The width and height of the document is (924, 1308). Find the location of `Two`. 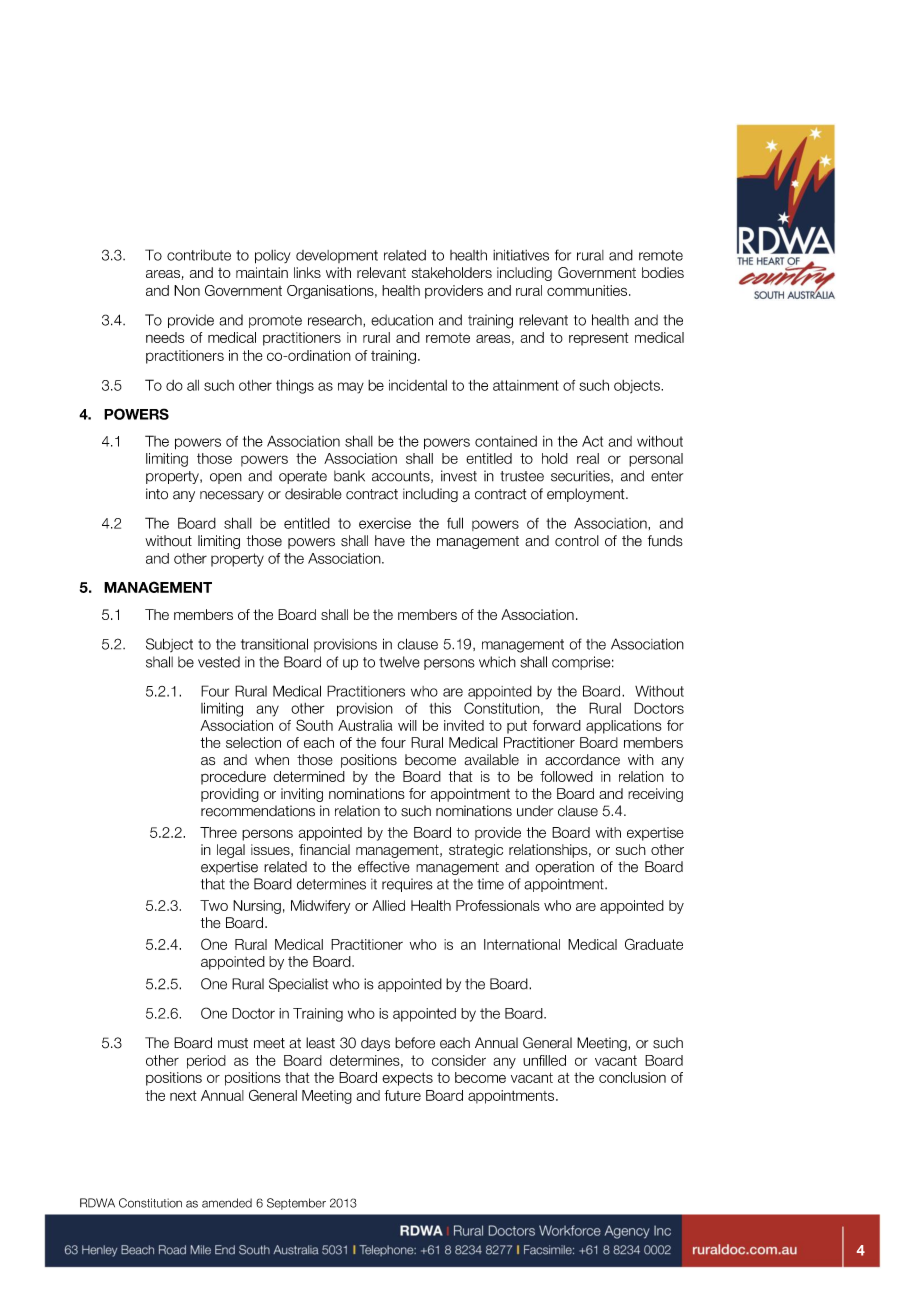

Two is located at coordinates (214, 905).
